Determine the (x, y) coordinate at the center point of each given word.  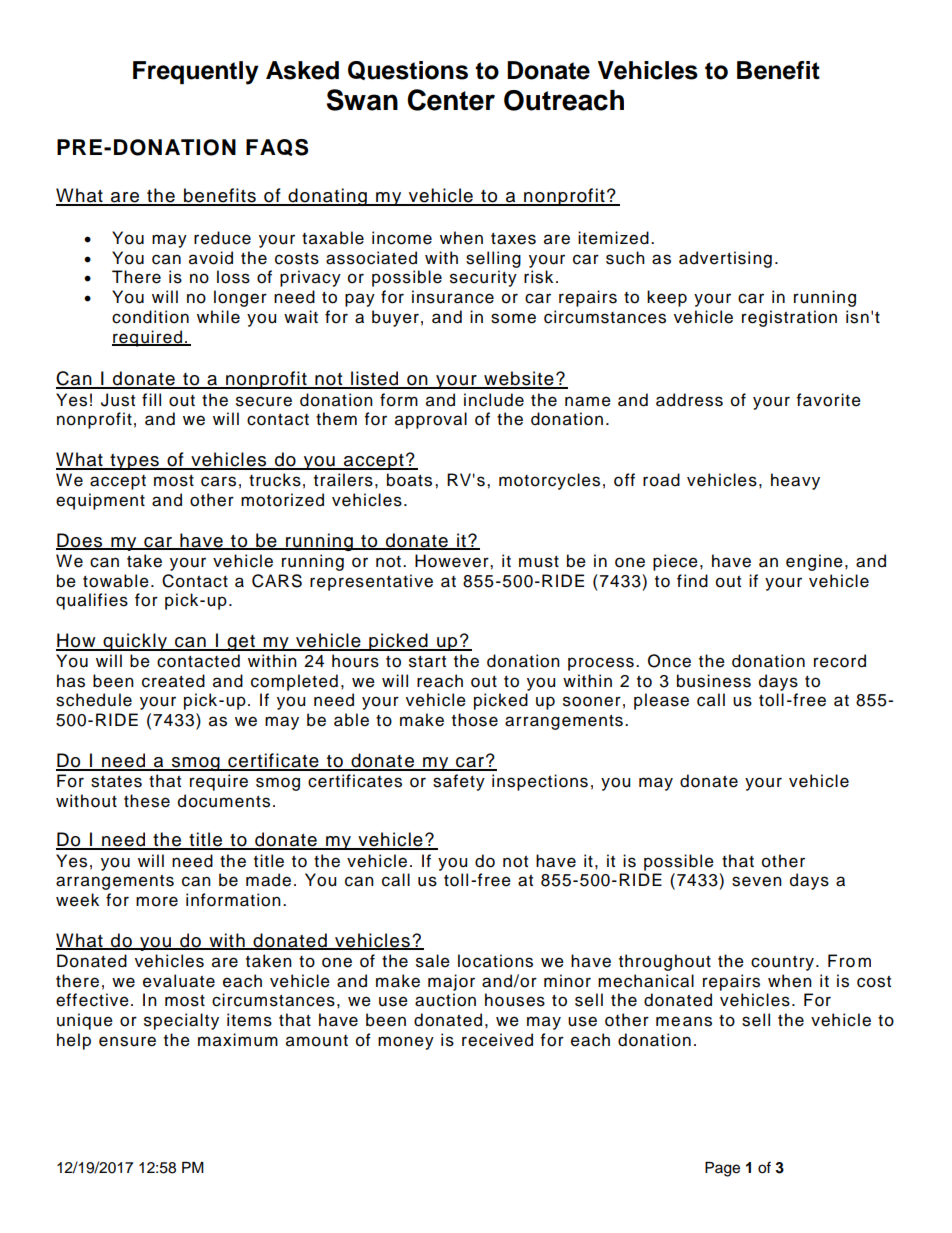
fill (151, 399)
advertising (725, 259)
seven (757, 881)
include (494, 400)
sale (433, 961)
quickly (135, 642)
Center (451, 100)
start (427, 662)
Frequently (196, 73)
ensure (127, 1041)
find (692, 581)
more (157, 901)
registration (789, 318)
